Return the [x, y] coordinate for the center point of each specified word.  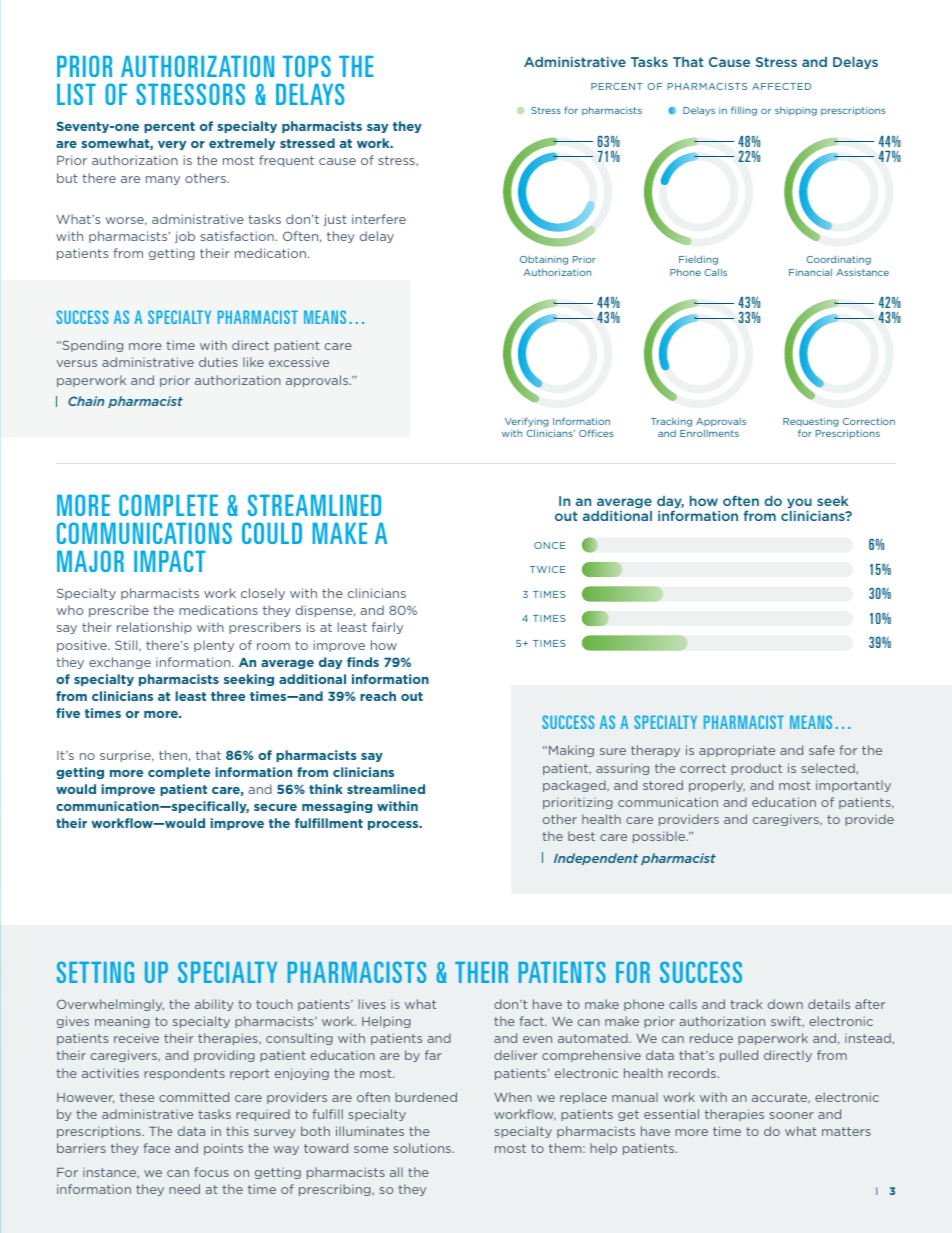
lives [372, 1004]
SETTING [95, 972]
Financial [810, 272]
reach [378, 696]
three [228, 696]
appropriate [737, 751]
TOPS [307, 66]
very [172, 145]
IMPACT [170, 561]
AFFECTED [781, 86]
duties [218, 362]
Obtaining [544, 260]
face [156, 1148]
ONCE [550, 545]
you [799, 503]
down [785, 1004]
